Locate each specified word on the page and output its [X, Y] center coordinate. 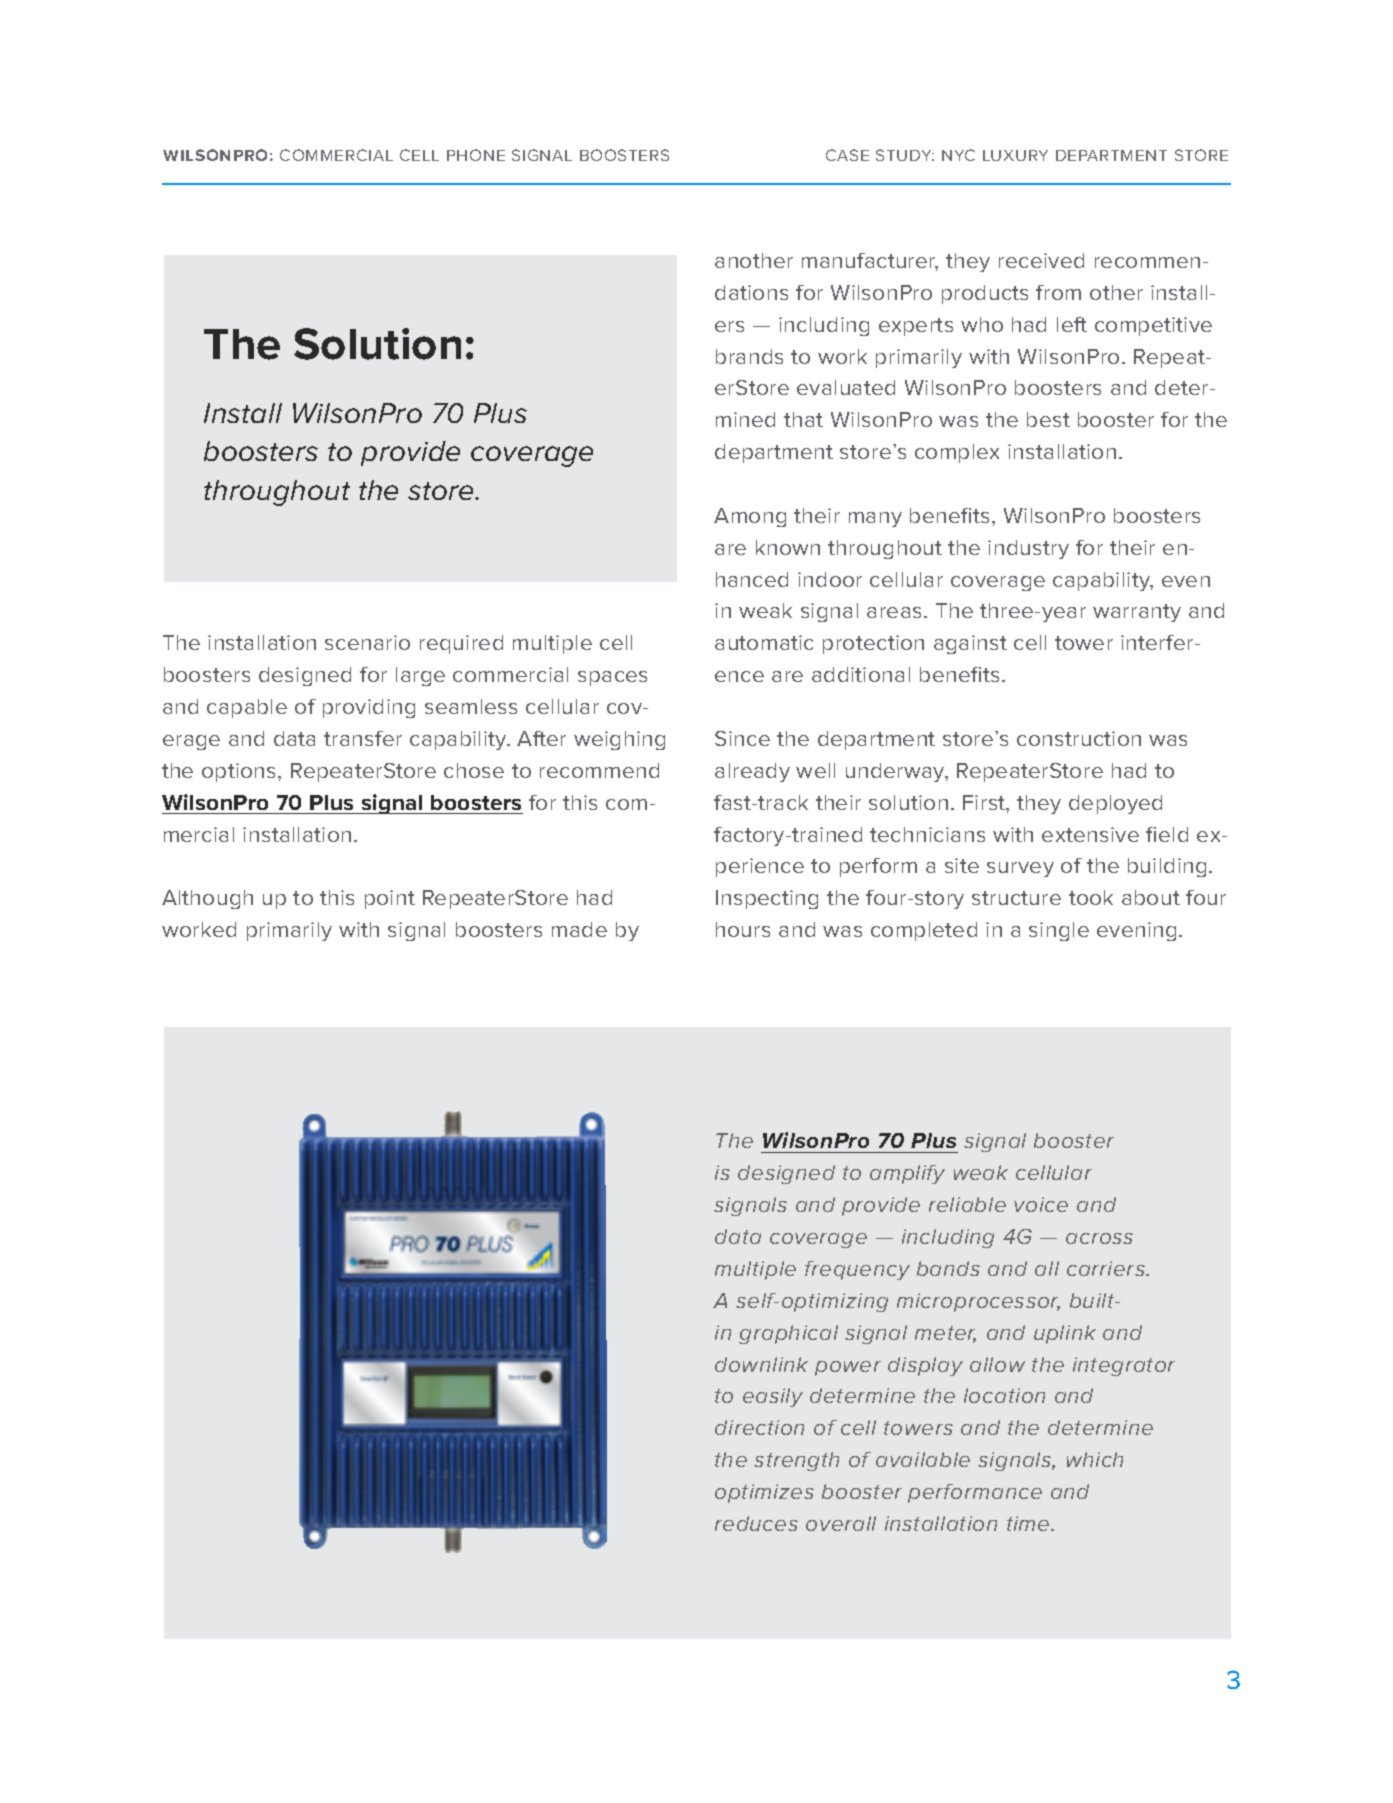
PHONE [476, 155]
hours [743, 929]
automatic [764, 642]
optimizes [764, 1493]
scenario [367, 642]
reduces [756, 1523]
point [390, 899]
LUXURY [1015, 155]
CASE [847, 155]
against [970, 644]
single [1059, 931]
